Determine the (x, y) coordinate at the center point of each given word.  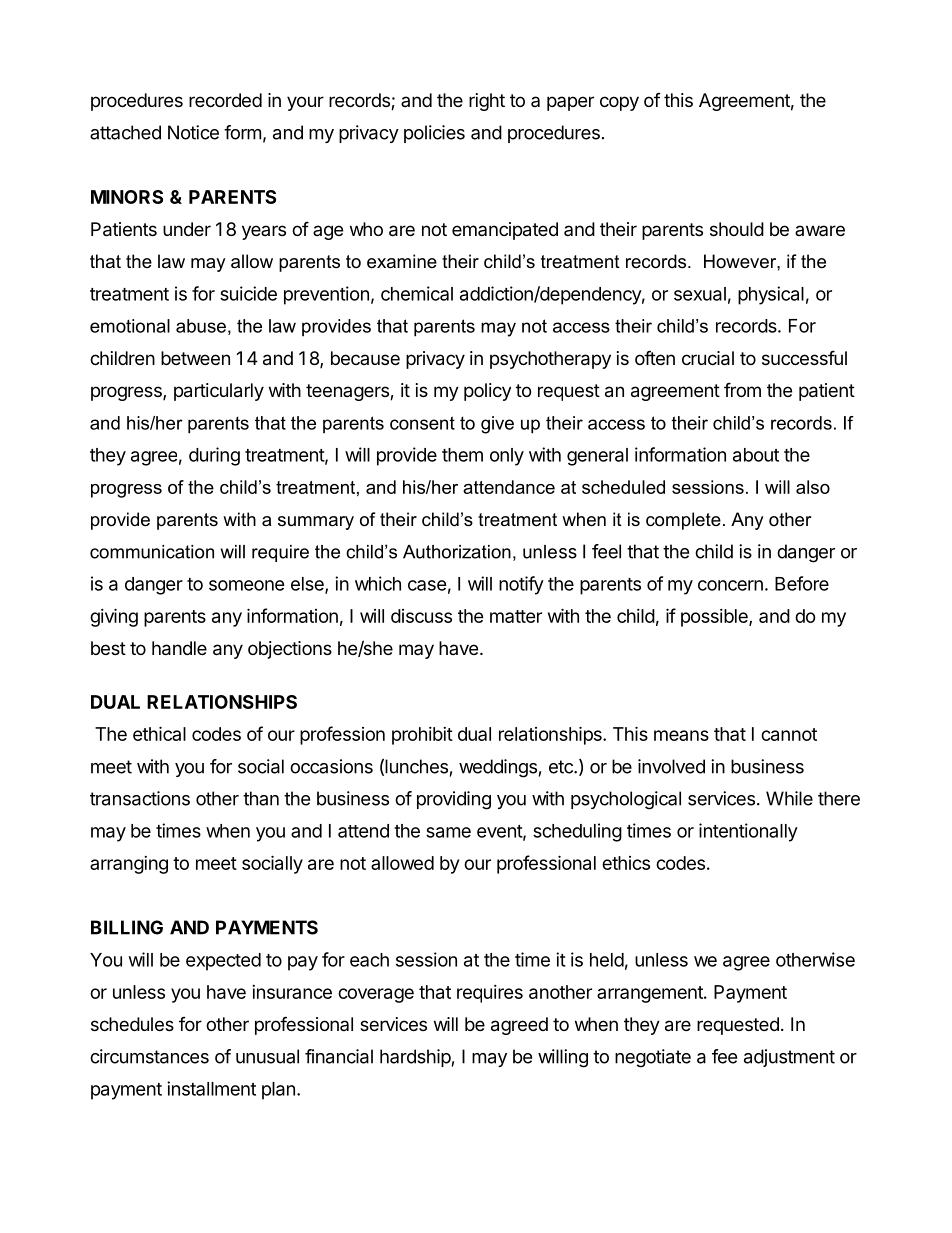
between (195, 358)
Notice (193, 132)
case (427, 585)
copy (619, 103)
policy (487, 392)
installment (211, 1088)
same (448, 832)
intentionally (748, 832)
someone (247, 585)
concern (730, 585)
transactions (140, 798)
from (742, 389)
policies (434, 134)
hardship (415, 1058)
